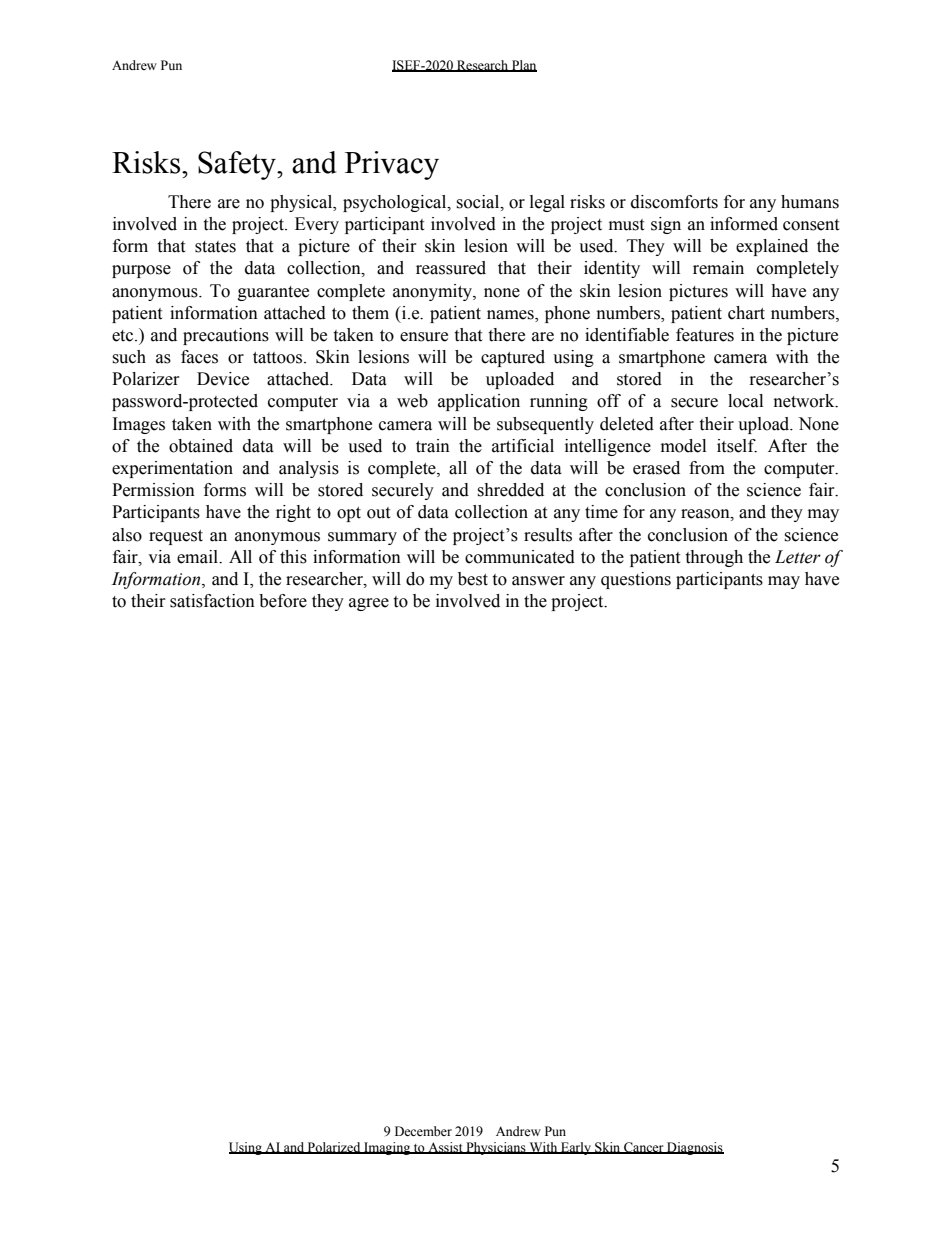 This document has width=952, height=1233. I want to click on Safety, so click(238, 165).
